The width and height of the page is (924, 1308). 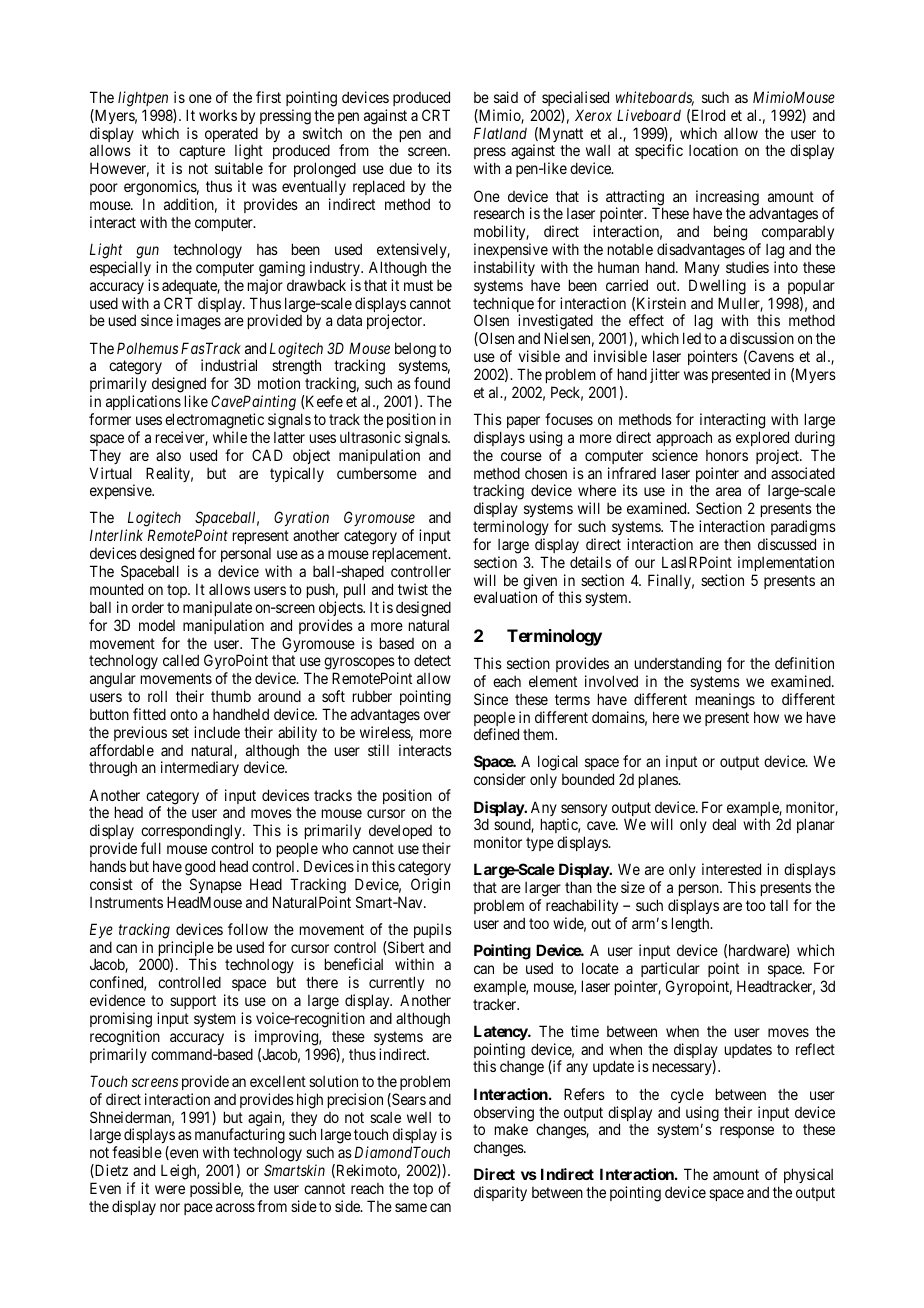 I want to click on works, so click(x=218, y=115).
